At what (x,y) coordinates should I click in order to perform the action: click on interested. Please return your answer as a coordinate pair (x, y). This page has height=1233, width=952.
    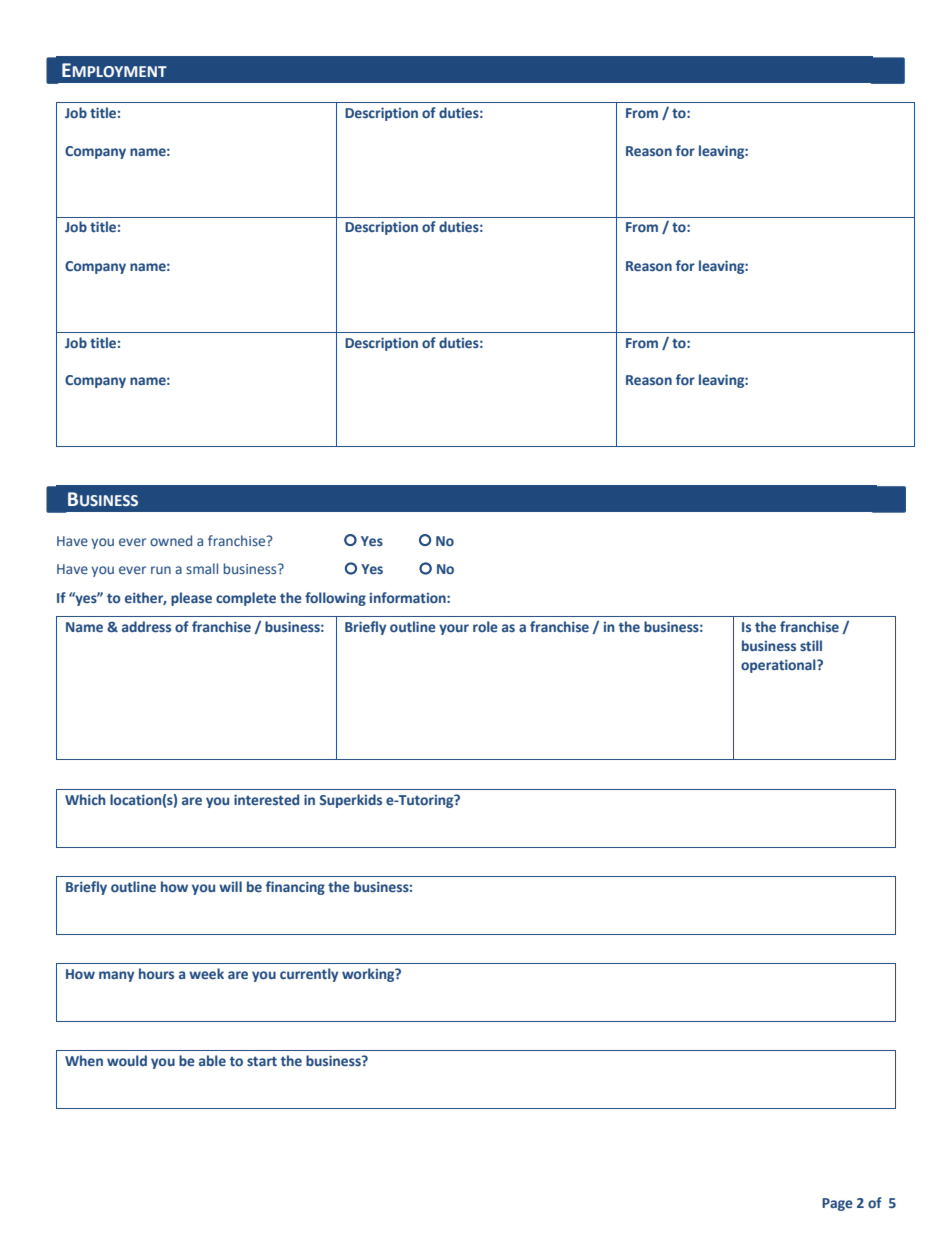
    Looking at the image, I should click on (266, 799).
